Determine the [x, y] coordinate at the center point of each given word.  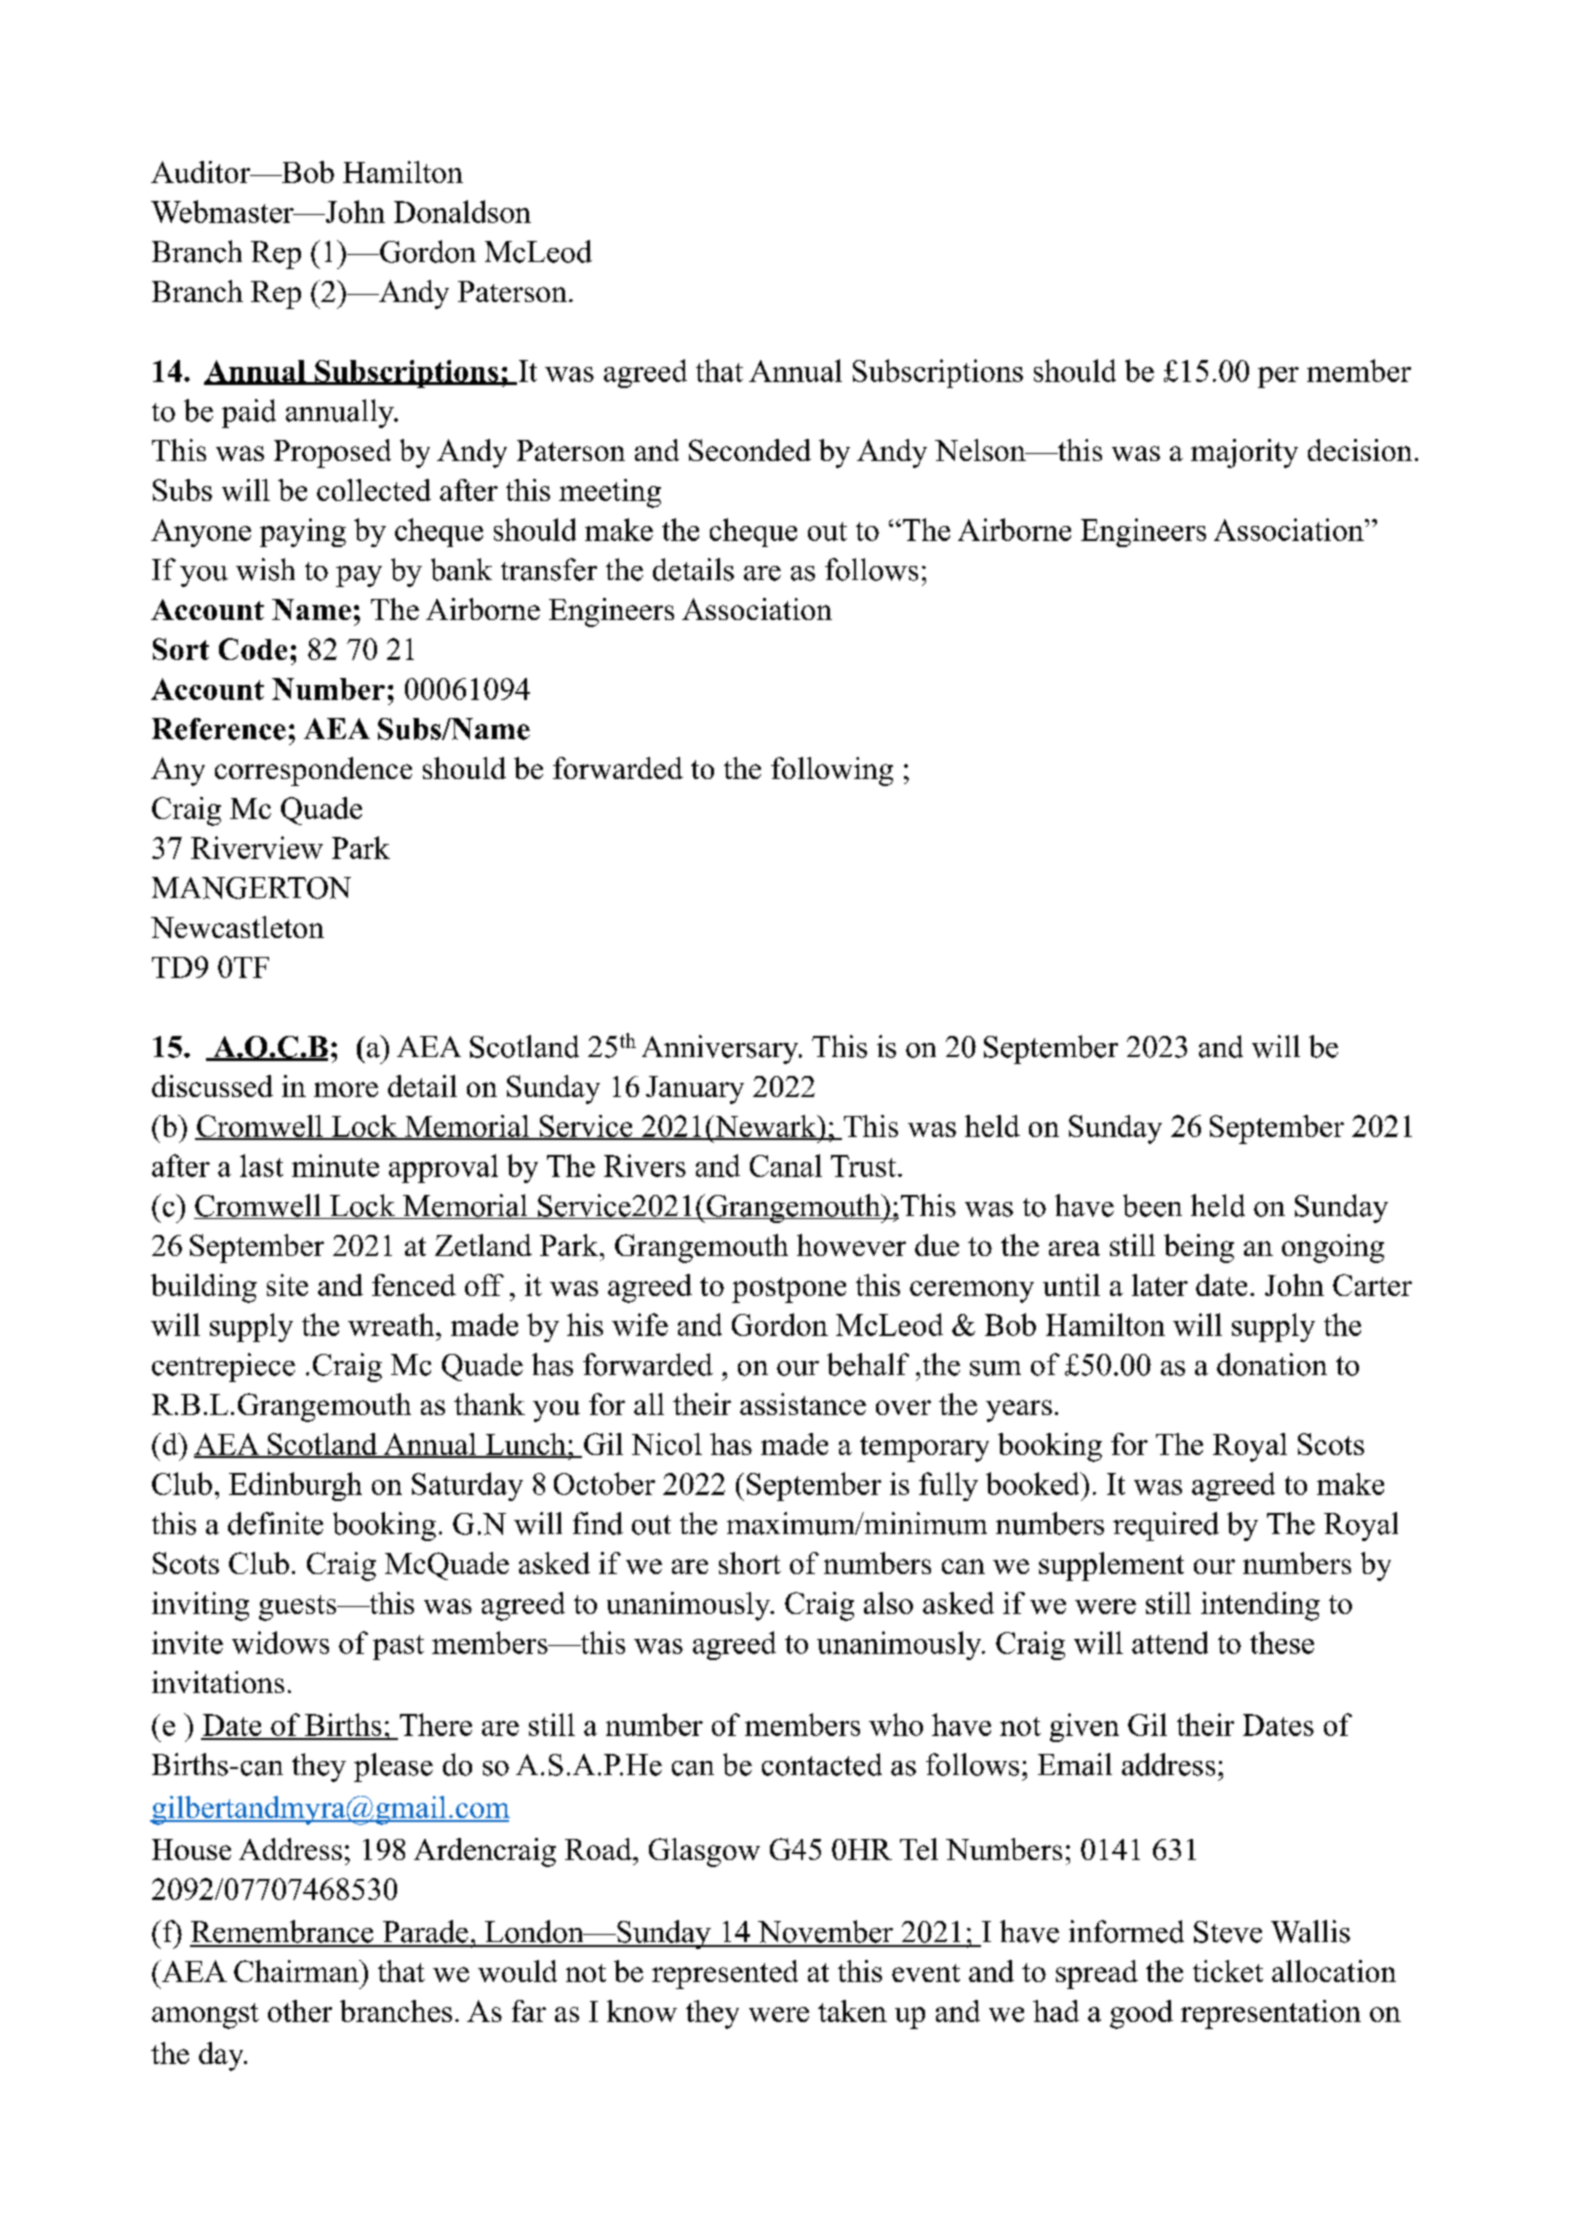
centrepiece [223, 1367]
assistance [803, 1404]
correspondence [313, 771]
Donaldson [462, 211]
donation [1272, 1364]
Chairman [297, 1971]
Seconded [750, 450]
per [1278, 377]
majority [1244, 453]
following [832, 771]
